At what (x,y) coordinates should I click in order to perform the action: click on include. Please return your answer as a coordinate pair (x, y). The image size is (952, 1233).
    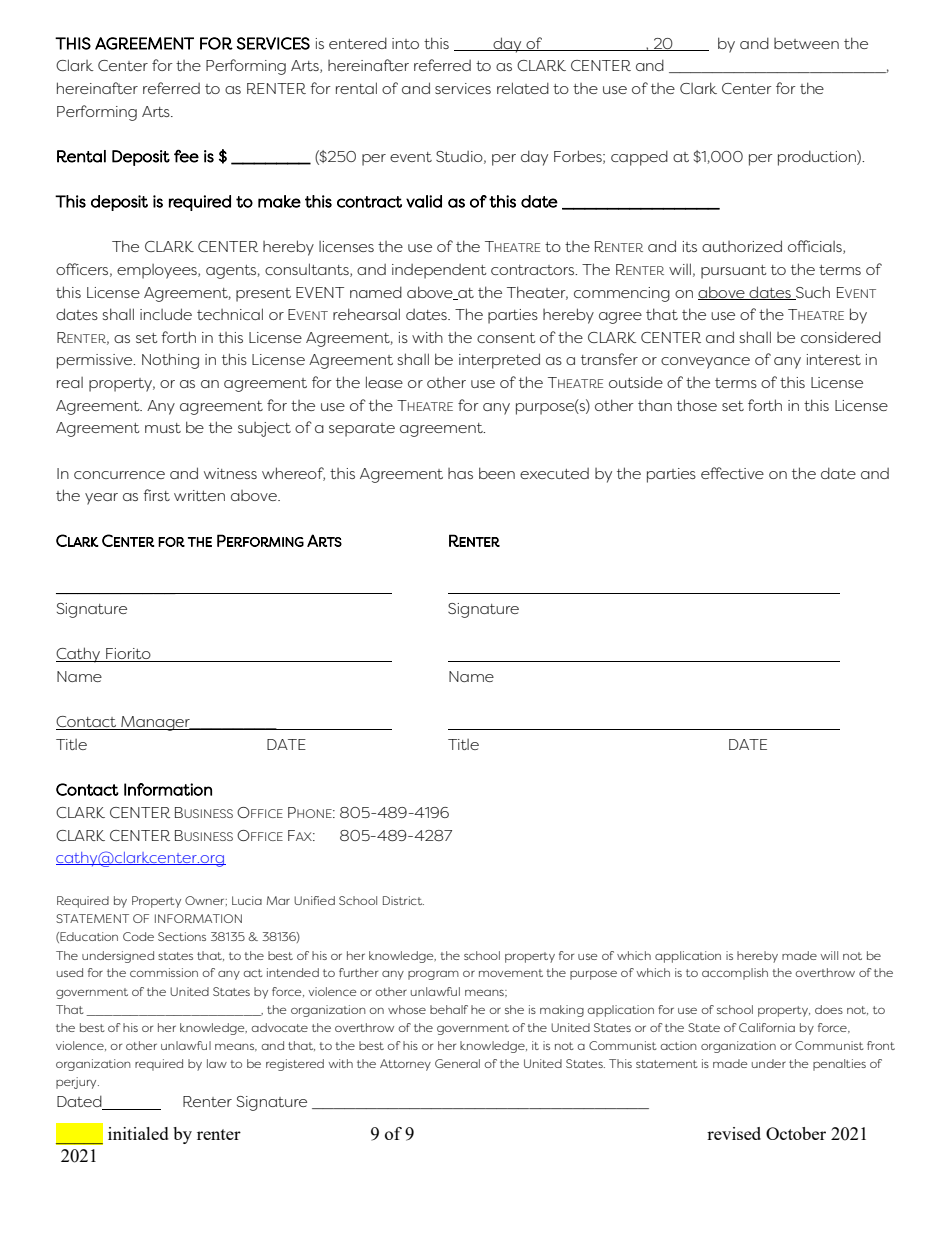
    Looking at the image, I should click on (166, 314).
